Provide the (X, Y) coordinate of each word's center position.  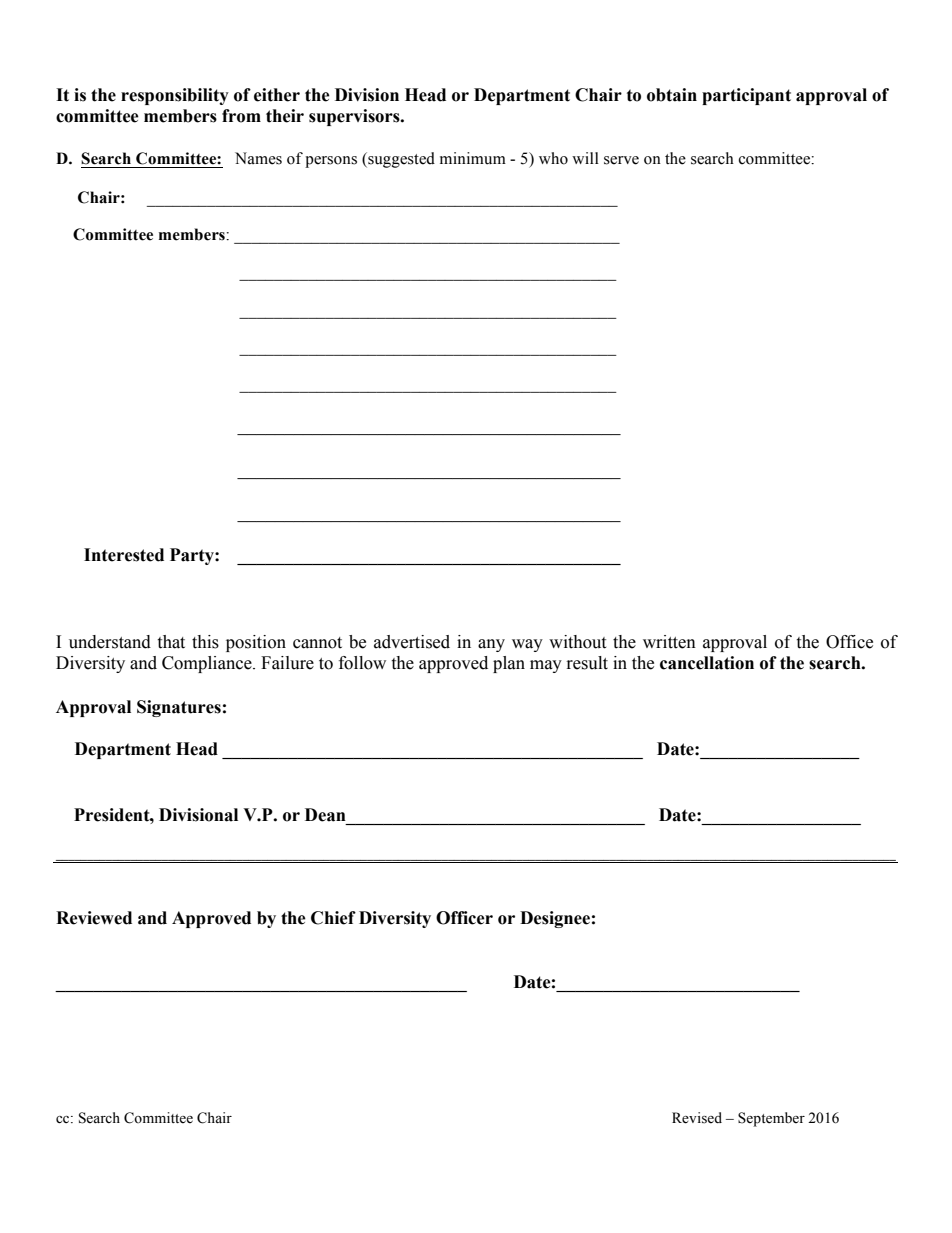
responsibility (175, 96)
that (171, 642)
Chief (333, 918)
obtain (672, 95)
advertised (412, 642)
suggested (400, 160)
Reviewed (94, 918)
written (669, 642)
